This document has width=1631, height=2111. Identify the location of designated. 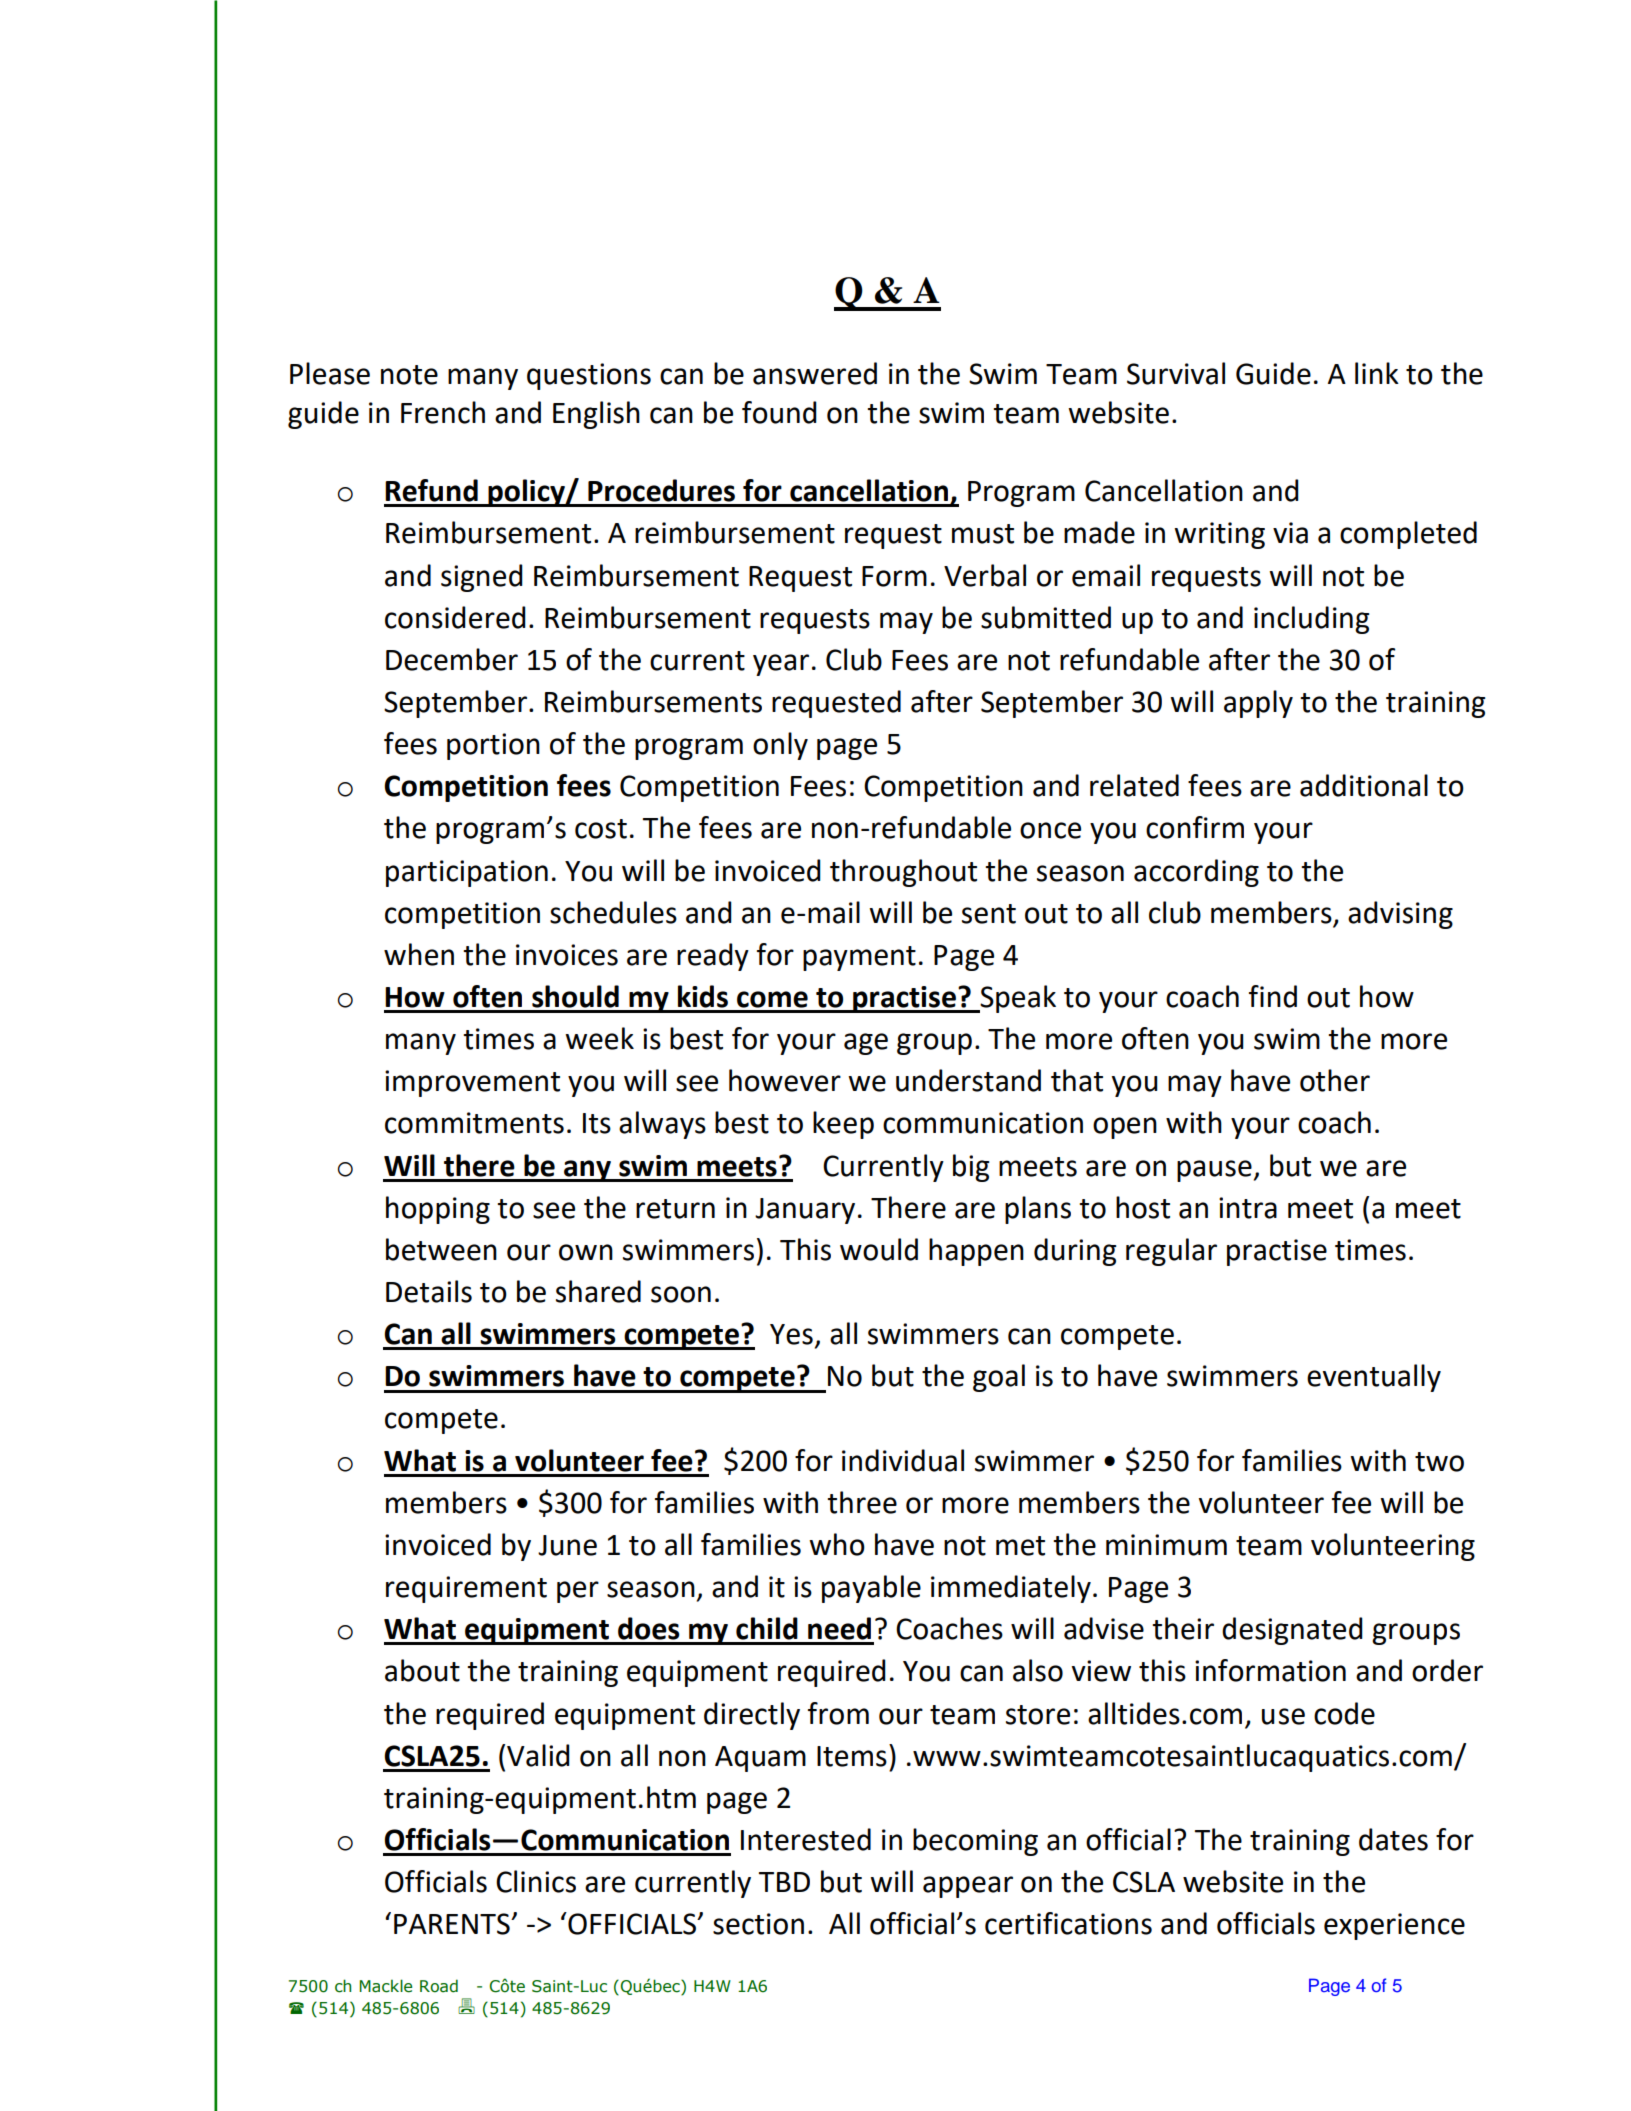
(1292, 1631).
